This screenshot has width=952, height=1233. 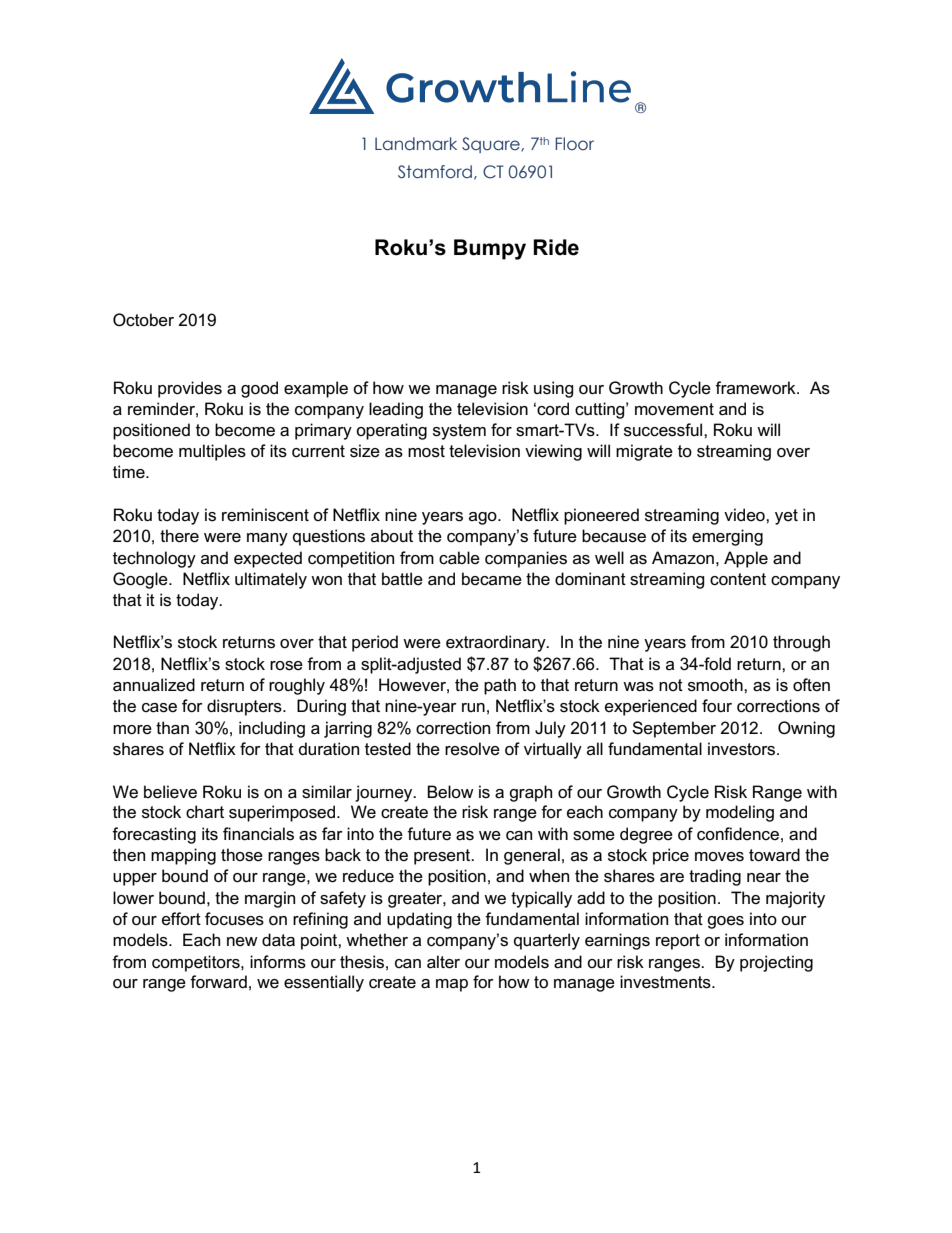 I want to click on competitors, so click(x=197, y=963).
